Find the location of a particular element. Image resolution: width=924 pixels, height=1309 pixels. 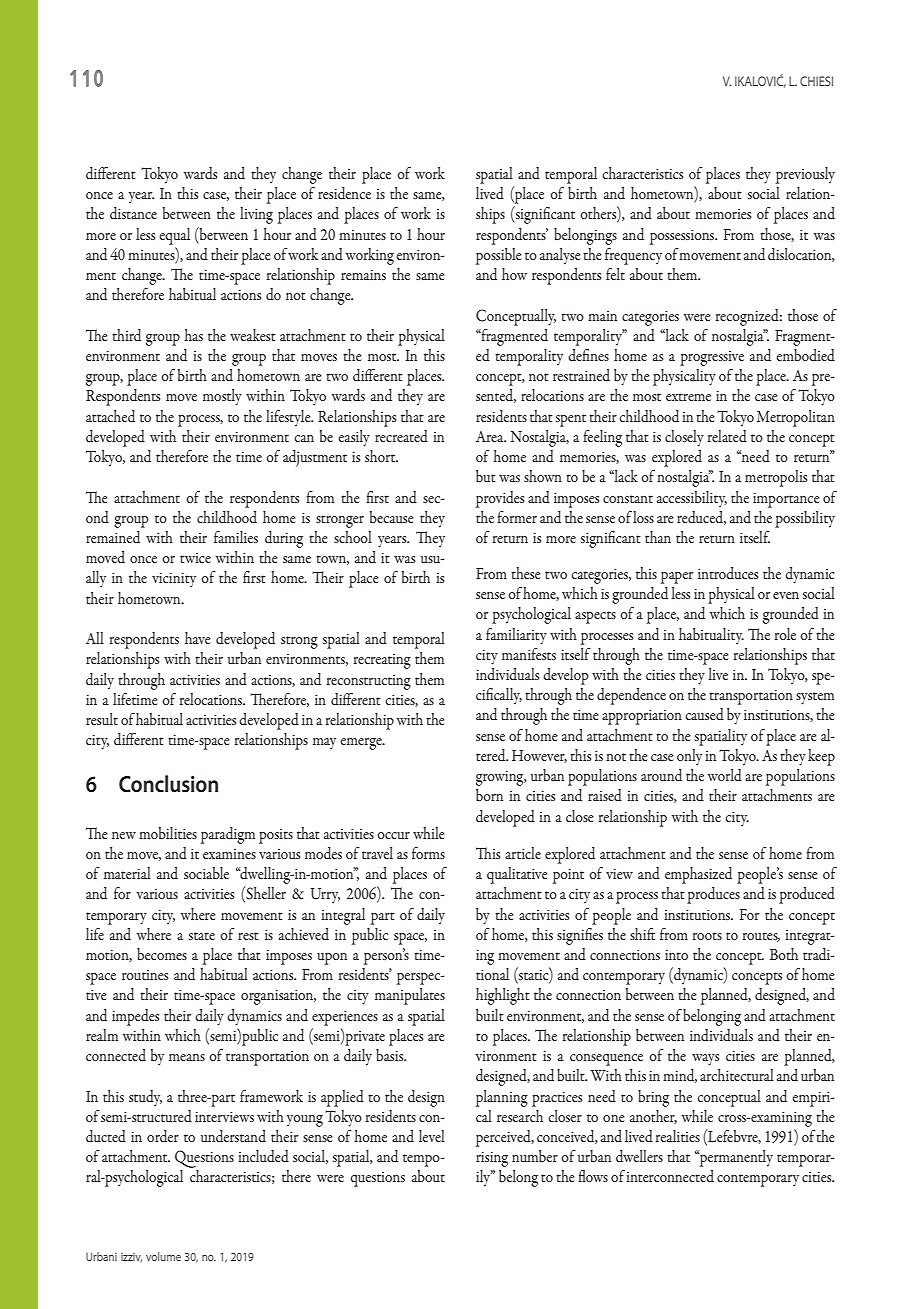

possible is located at coordinates (499, 256).
